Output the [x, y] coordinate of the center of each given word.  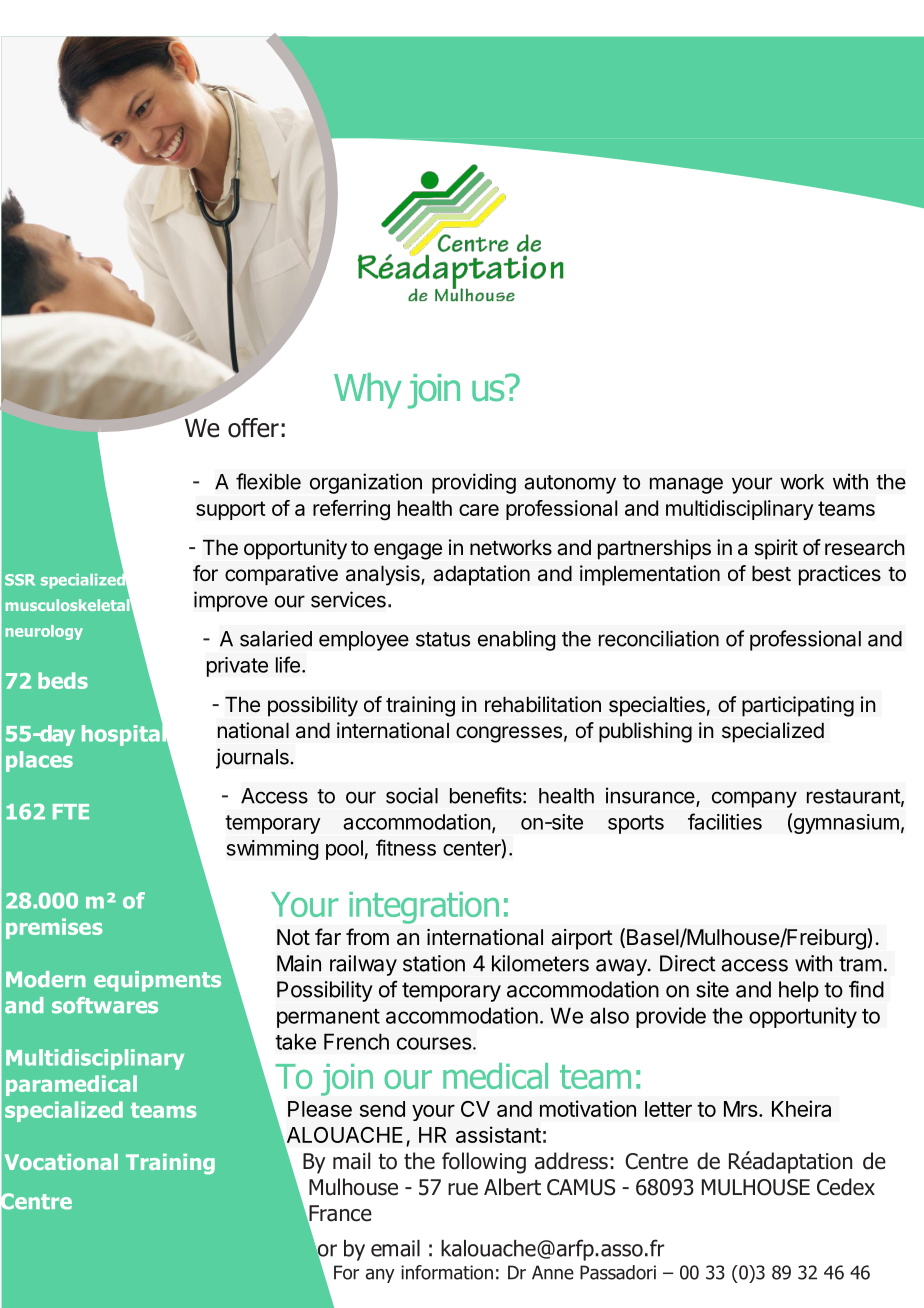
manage [686, 485]
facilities [725, 821]
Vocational [61, 1162]
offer [253, 428]
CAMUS [581, 1187]
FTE [71, 812]
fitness [406, 847]
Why [368, 391]
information [447, 1272]
